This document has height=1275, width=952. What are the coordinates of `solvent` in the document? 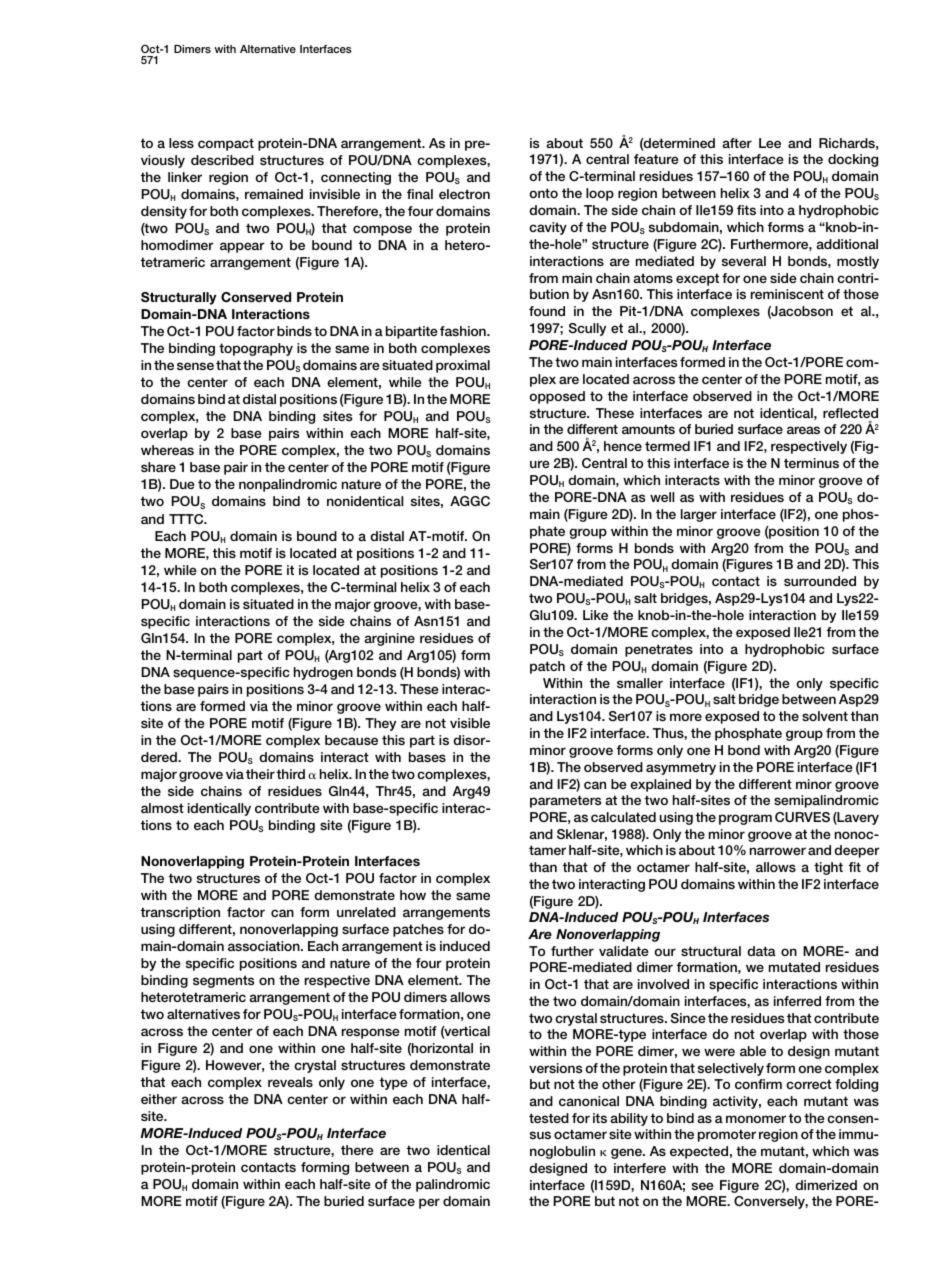 It's located at (825, 716).
